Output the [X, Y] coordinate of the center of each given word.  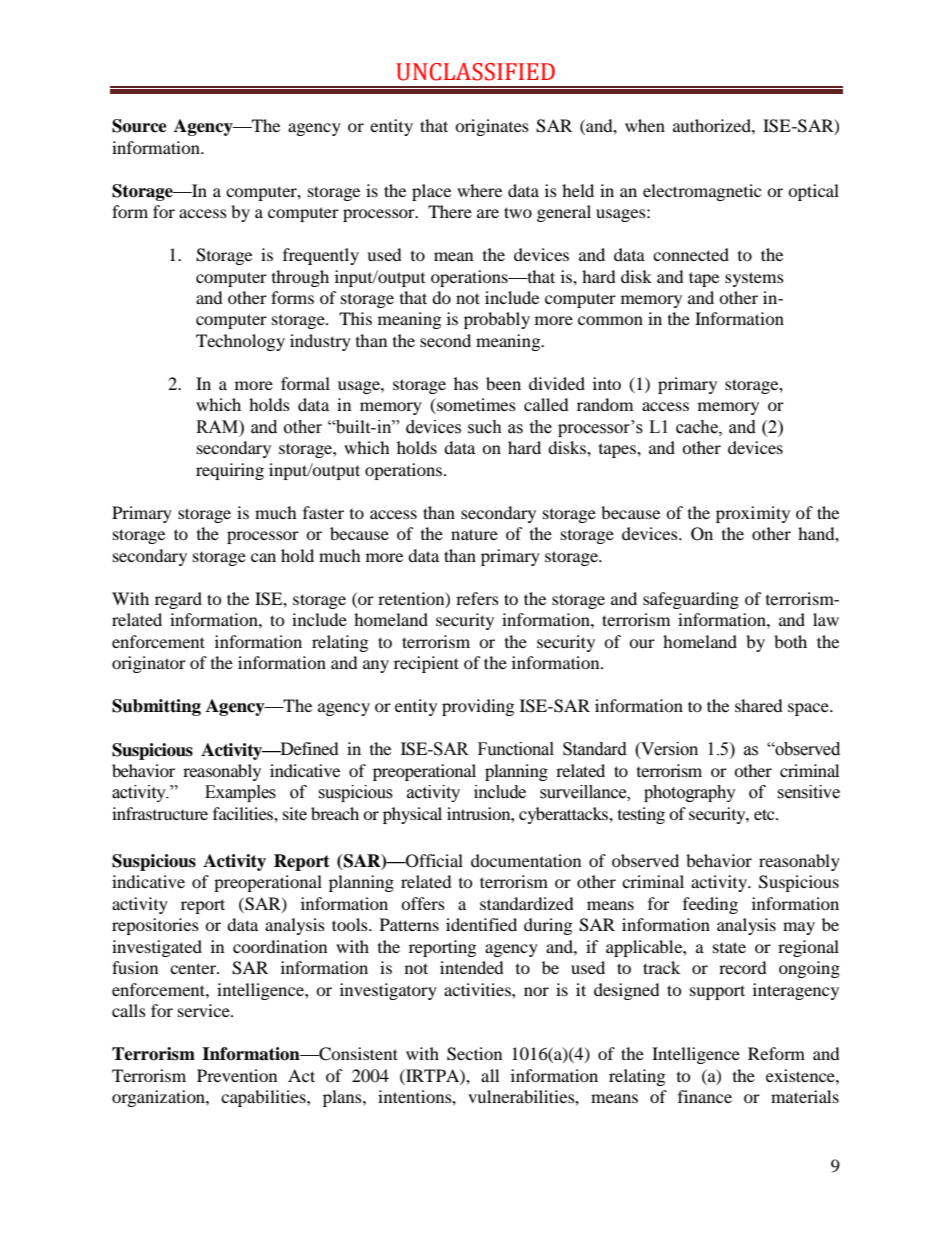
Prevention [237, 1075]
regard [178, 600]
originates [492, 127]
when [645, 125]
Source [139, 126]
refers [477, 598]
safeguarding [691, 600]
